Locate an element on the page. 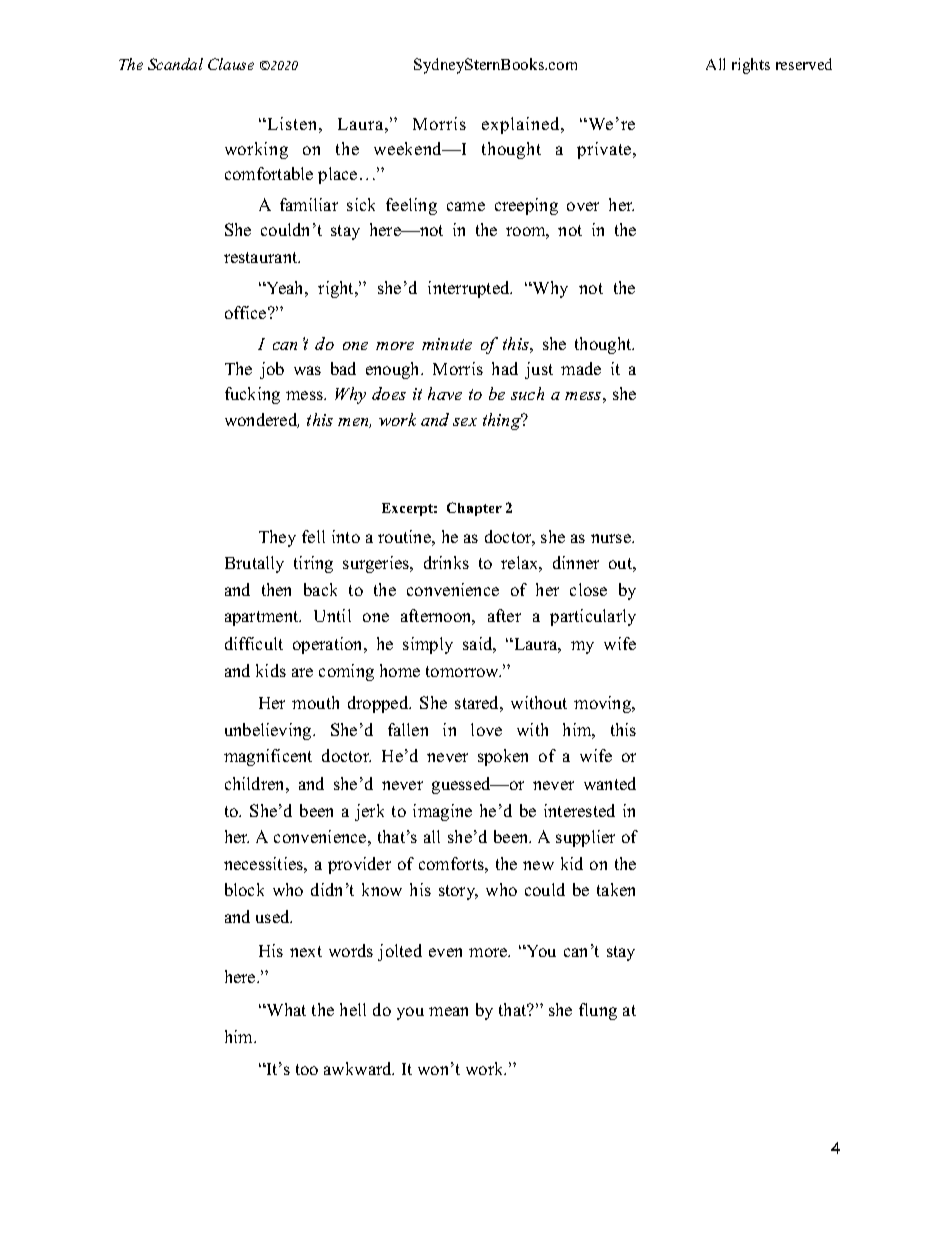 The width and height of the document is (952, 1233). too is located at coordinates (307, 1069).
